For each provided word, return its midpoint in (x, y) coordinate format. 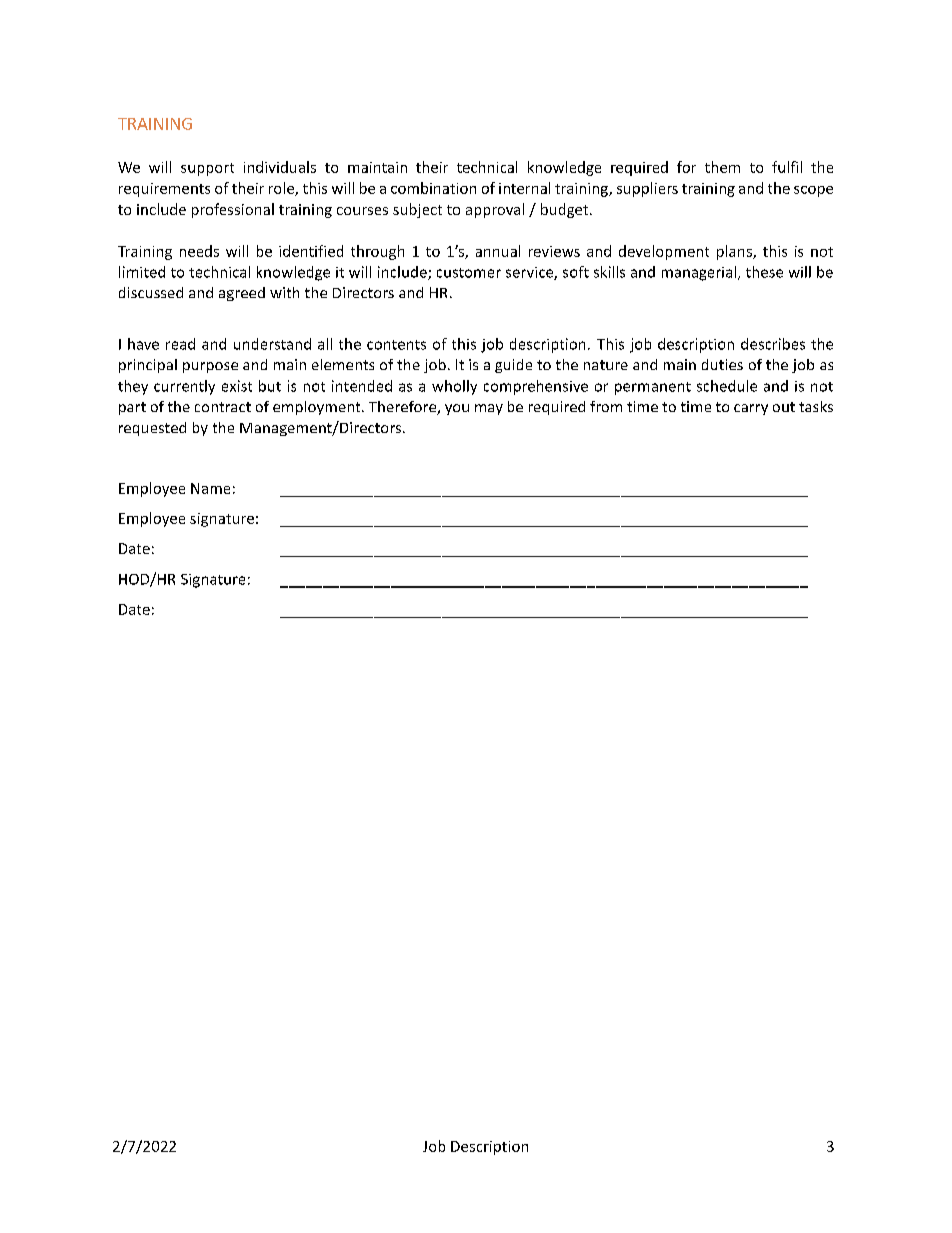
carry (751, 409)
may (489, 409)
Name (210, 488)
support (207, 169)
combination (433, 188)
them (722, 167)
